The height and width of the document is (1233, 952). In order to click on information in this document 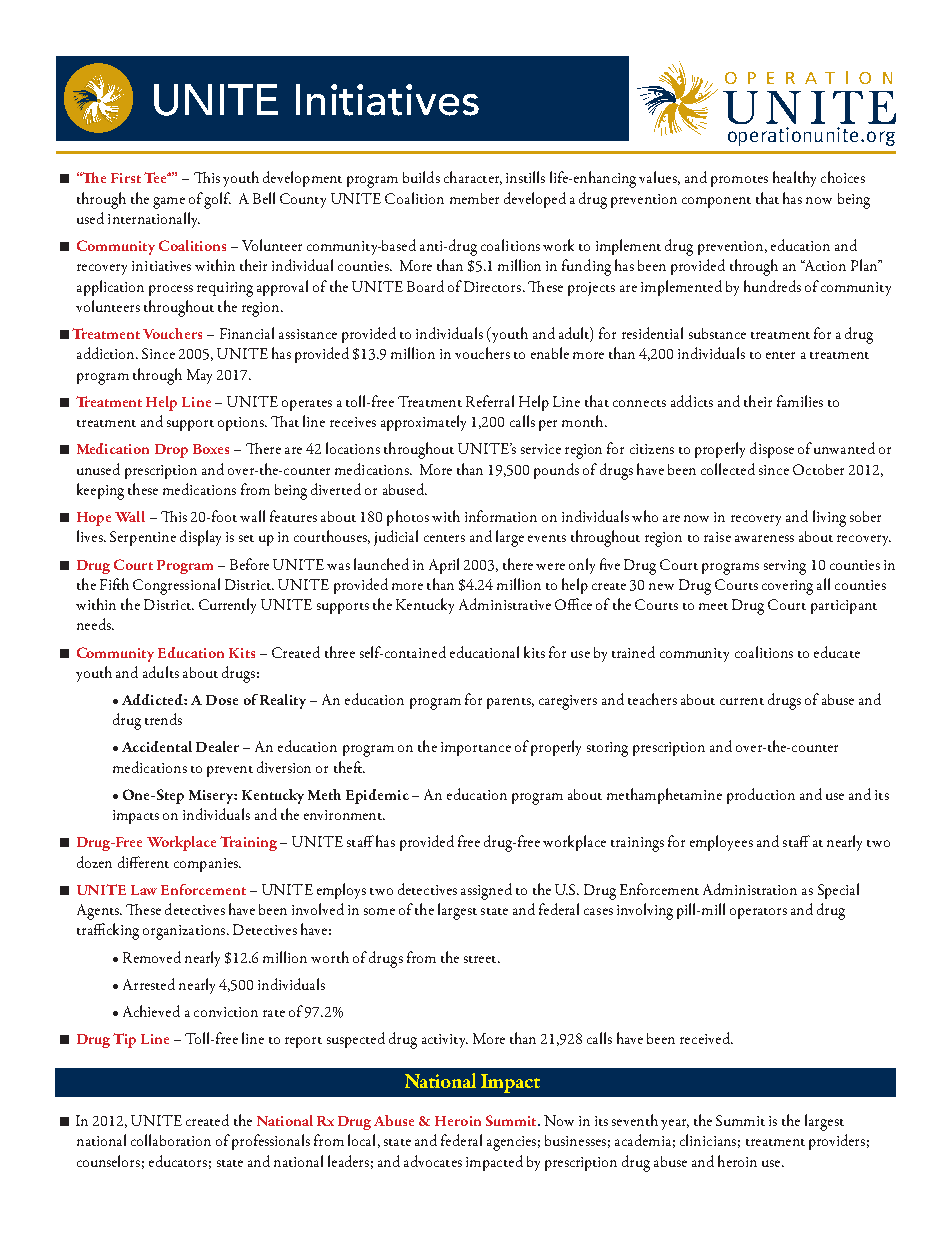, I will do `click(501, 516)`.
